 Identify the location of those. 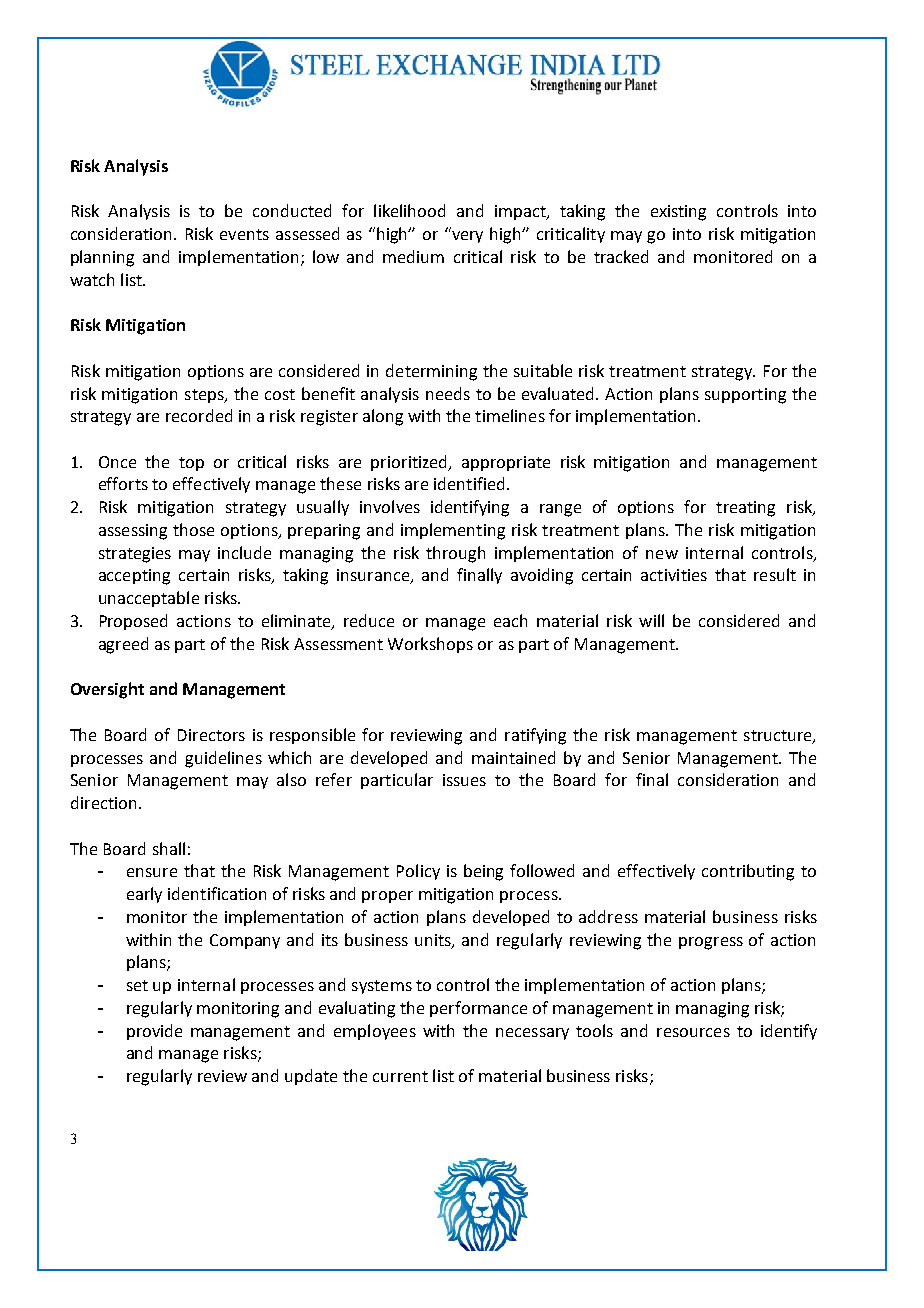
(193, 529).
